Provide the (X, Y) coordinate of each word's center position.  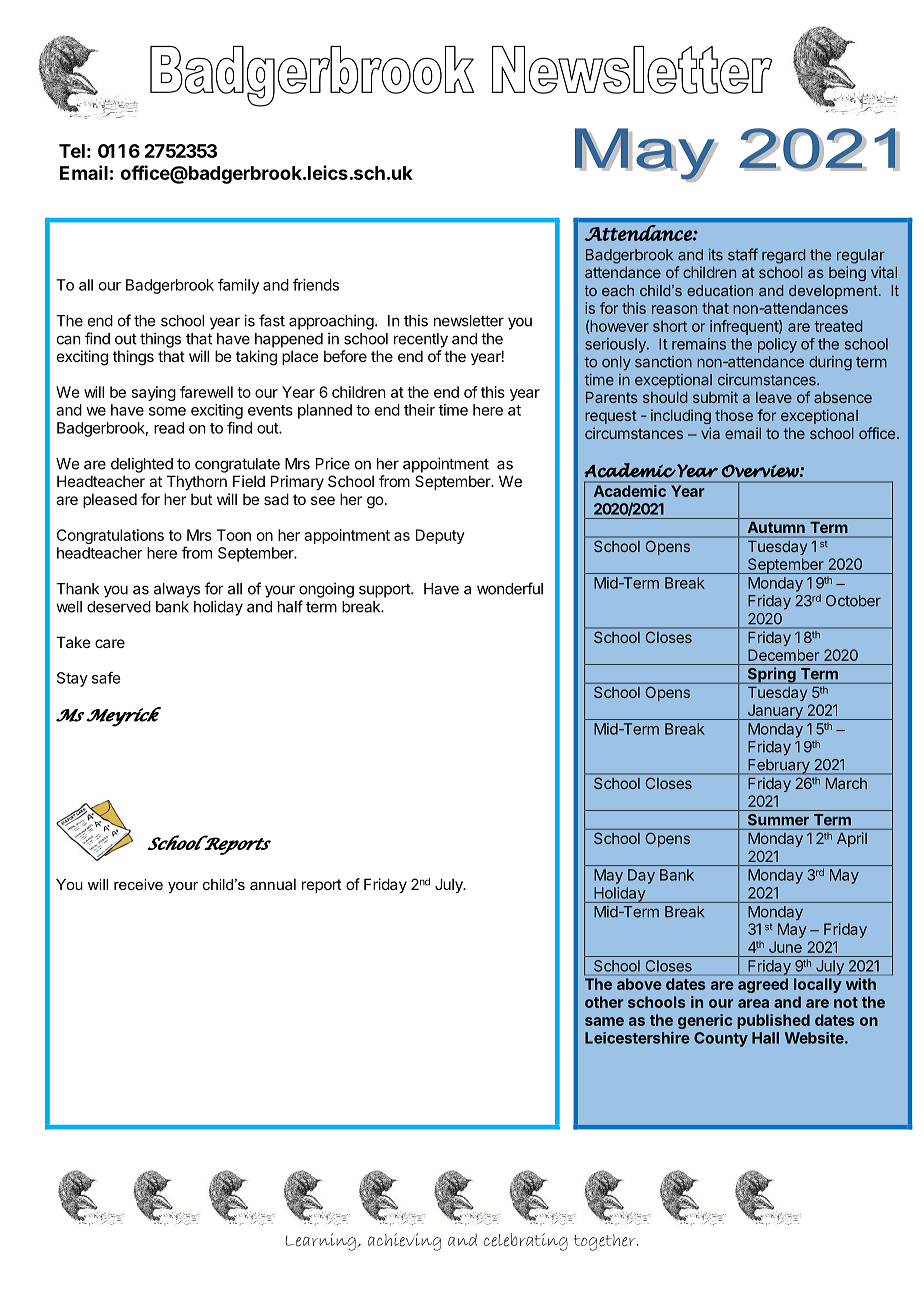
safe (106, 677)
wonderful (510, 588)
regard (784, 256)
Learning (321, 1242)
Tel (72, 151)
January (775, 712)
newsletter (469, 321)
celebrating (526, 1242)
